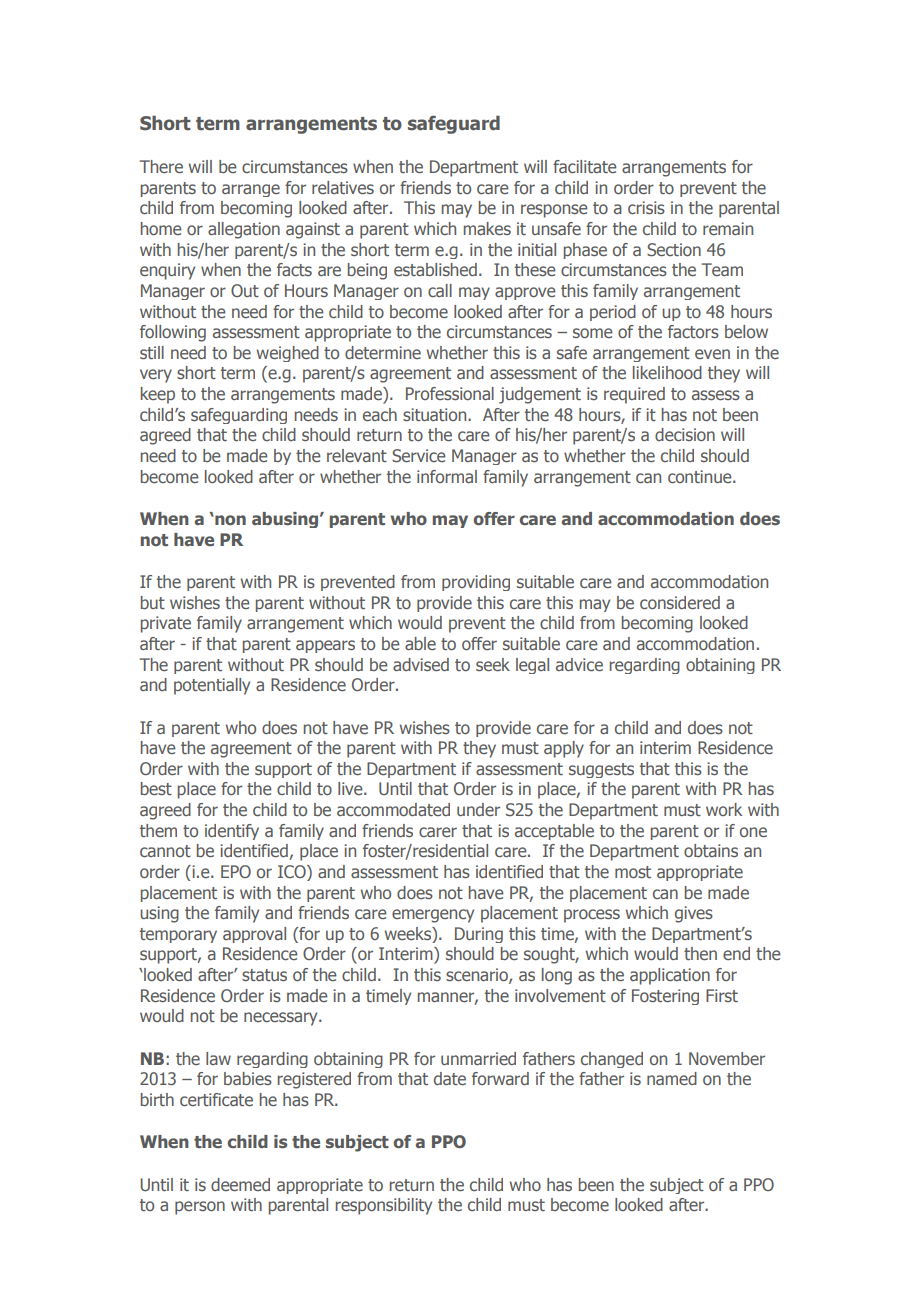  I want to click on makes, so click(487, 228).
